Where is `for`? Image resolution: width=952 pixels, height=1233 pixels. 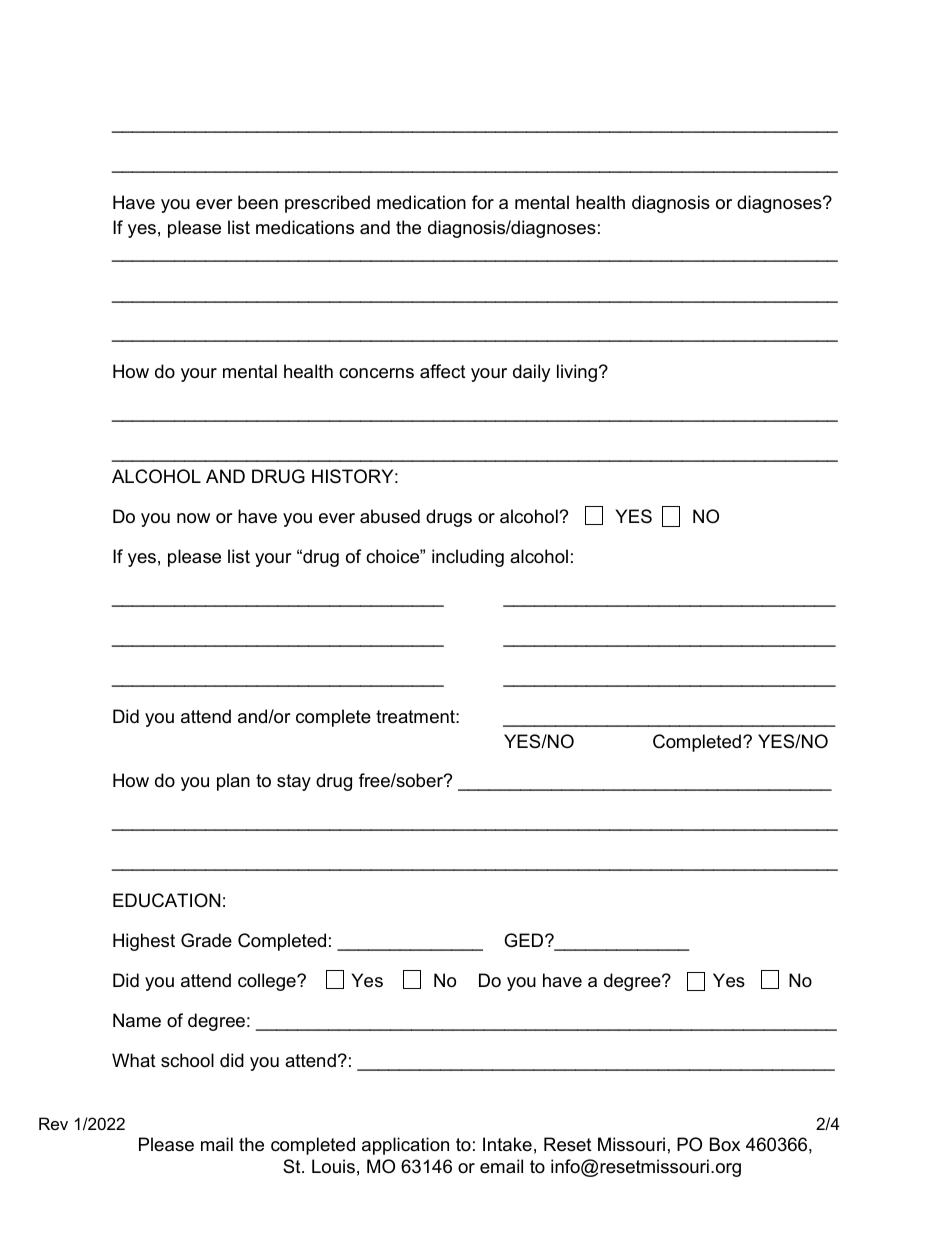 for is located at coordinates (483, 202).
